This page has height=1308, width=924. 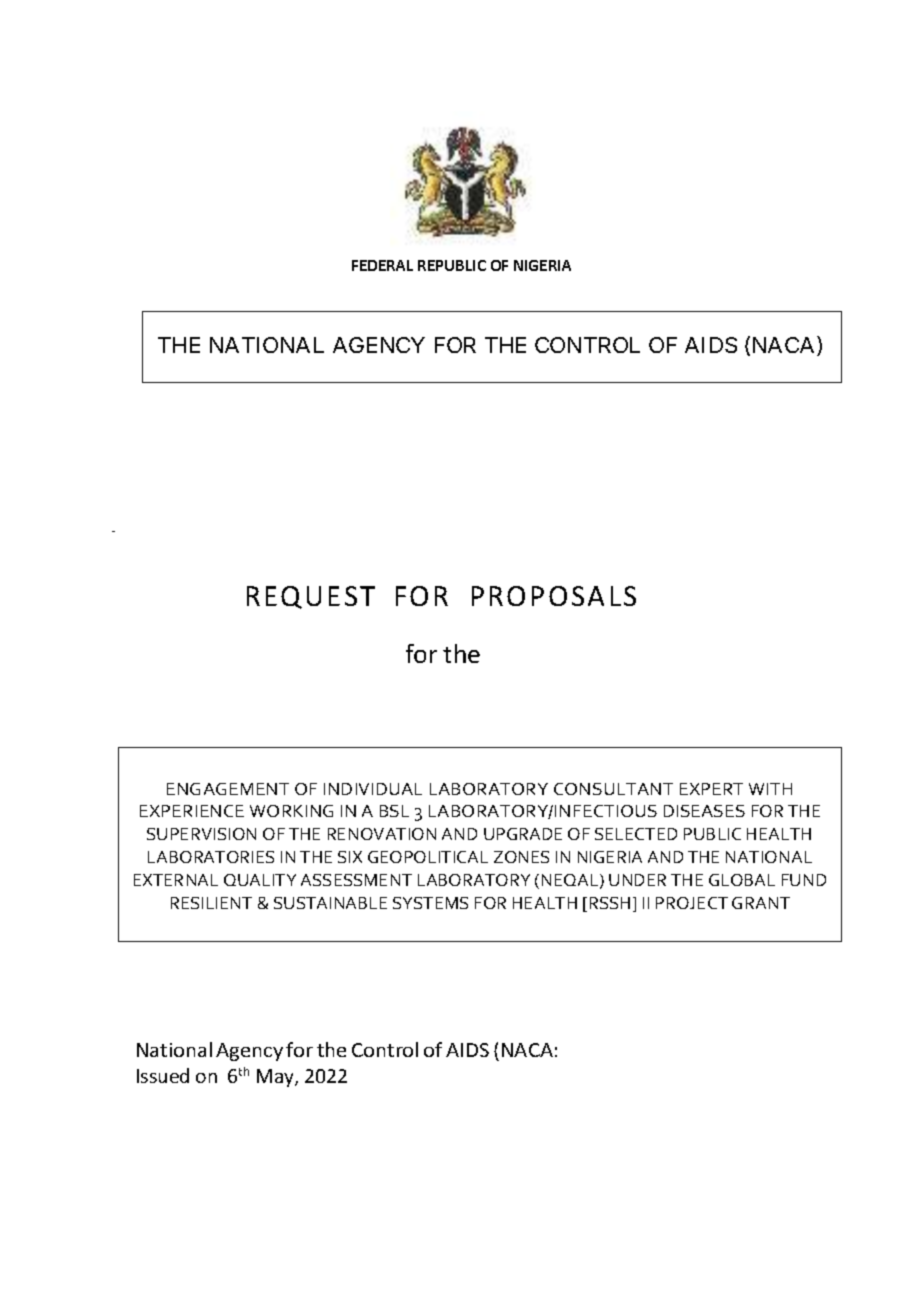 I want to click on ENGAGEMENT, so click(x=228, y=789).
